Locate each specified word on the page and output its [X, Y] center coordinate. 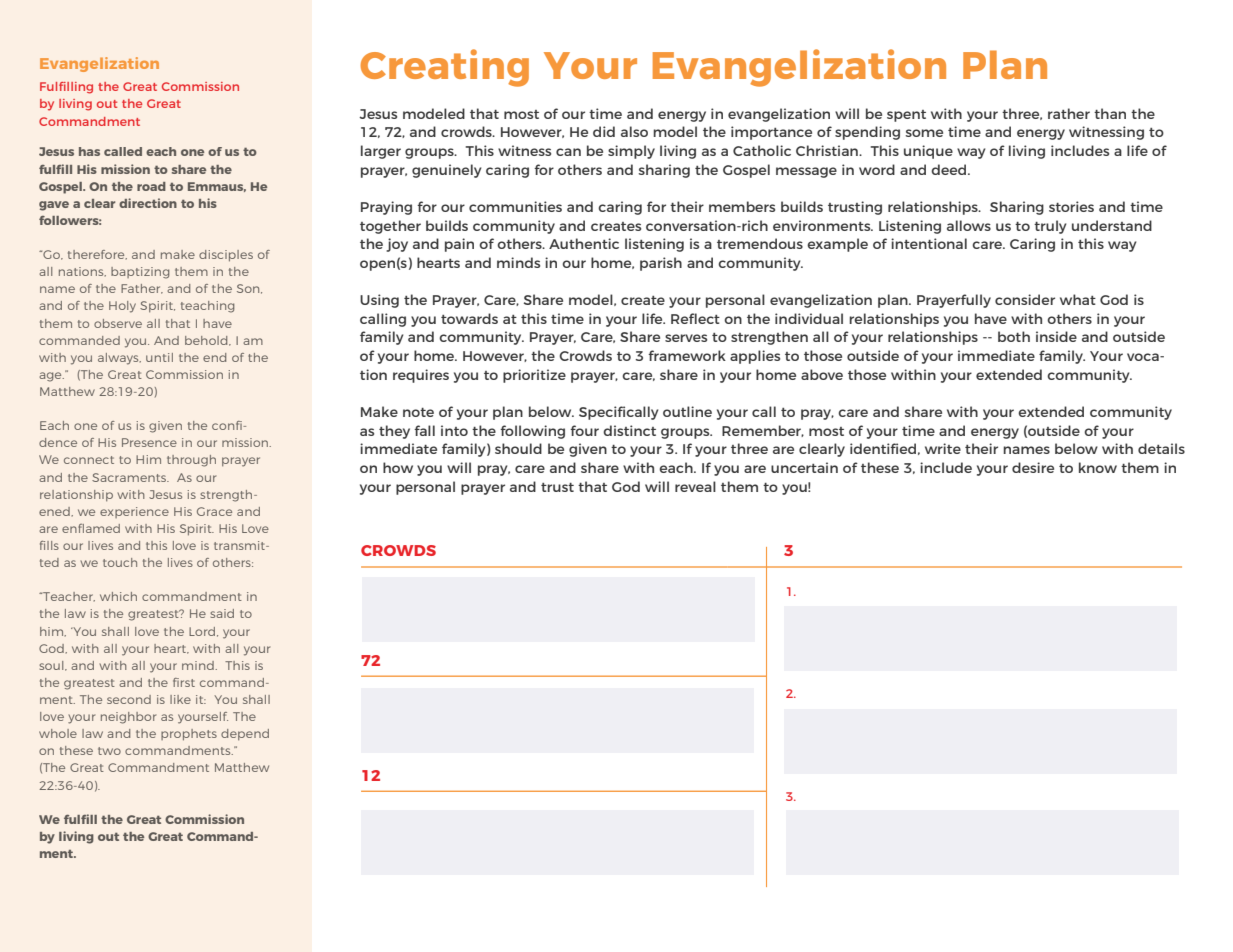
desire [1033, 467]
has [89, 151]
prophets [189, 735]
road [151, 186]
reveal [695, 486]
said [222, 613]
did [604, 131]
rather [1069, 113]
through [191, 461]
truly [1050, 227]
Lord [203, 632]
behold [207, 341]
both [1014, 336]
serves [686, 338]
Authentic [584, 243]
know [1098, 467]
